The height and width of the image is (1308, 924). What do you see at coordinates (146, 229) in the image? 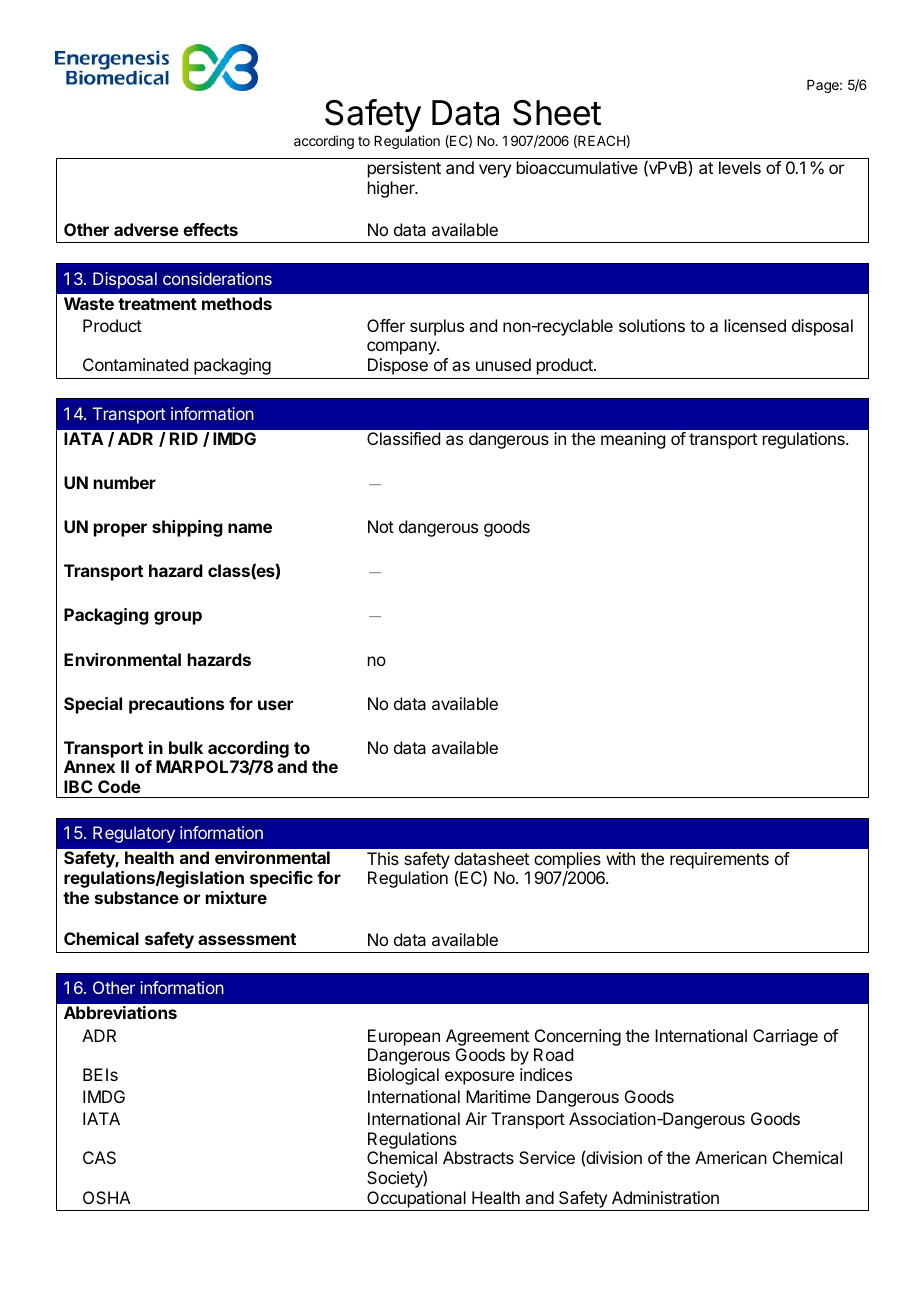
I see `adverse` at bounding box center [146, 229].
